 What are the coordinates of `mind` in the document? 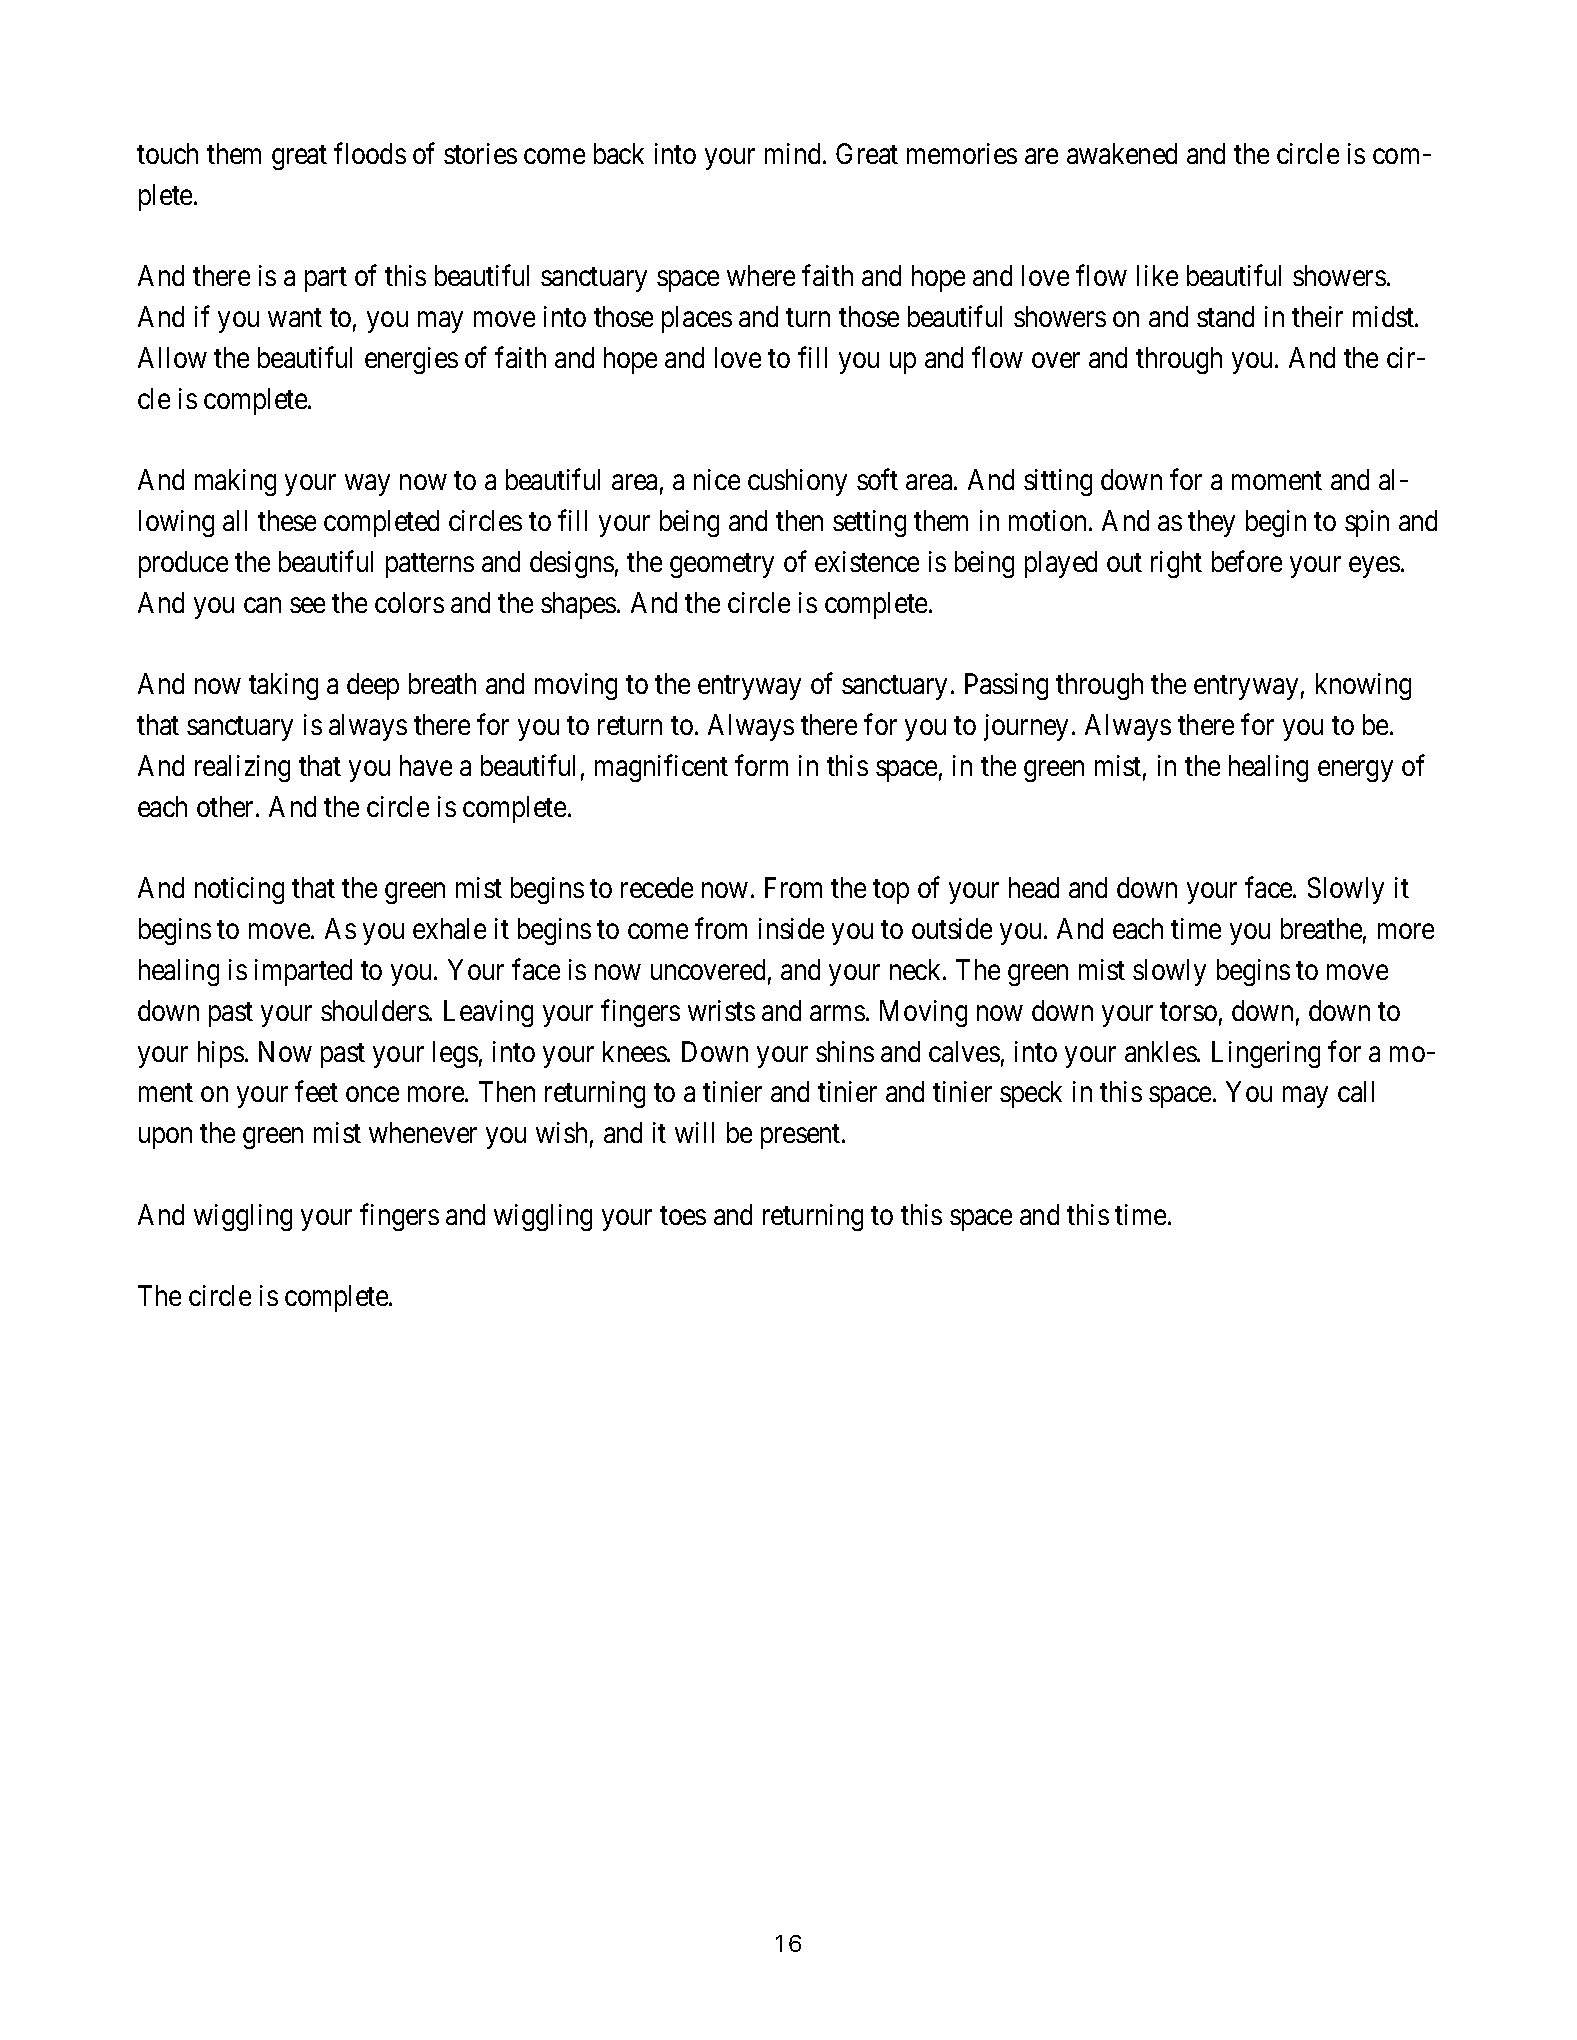 It's located at (794, 153).
